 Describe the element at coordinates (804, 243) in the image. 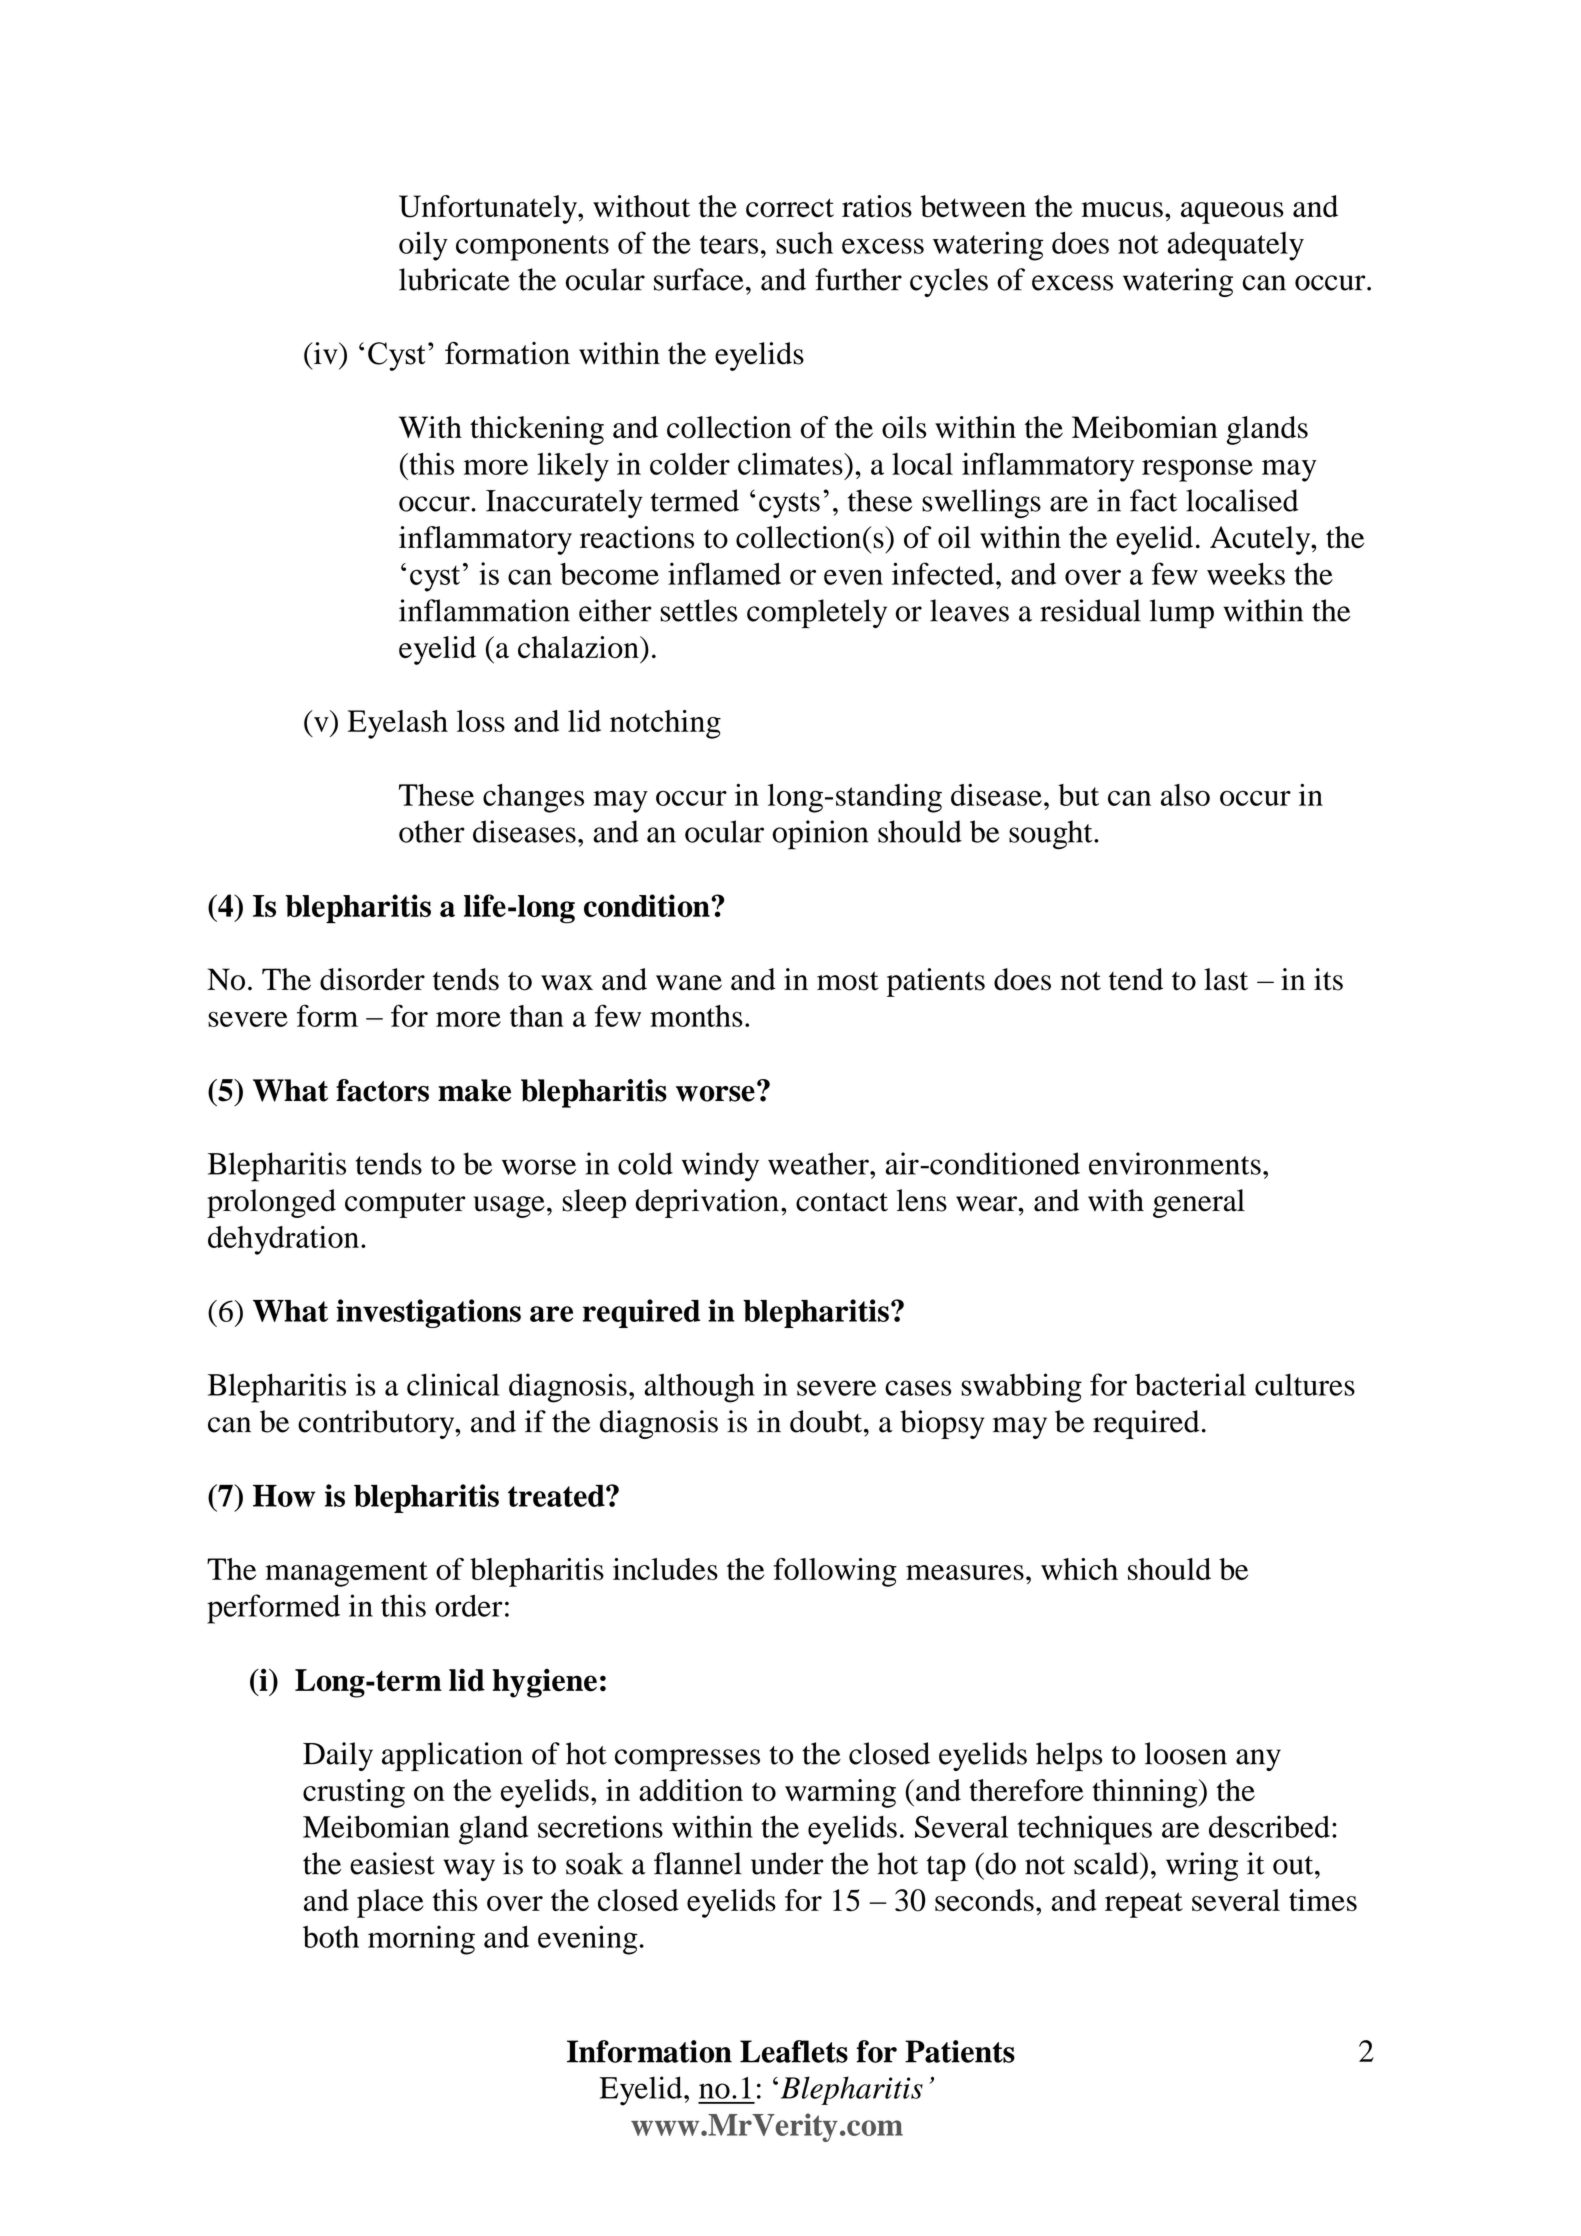

I see `such` at that location.
